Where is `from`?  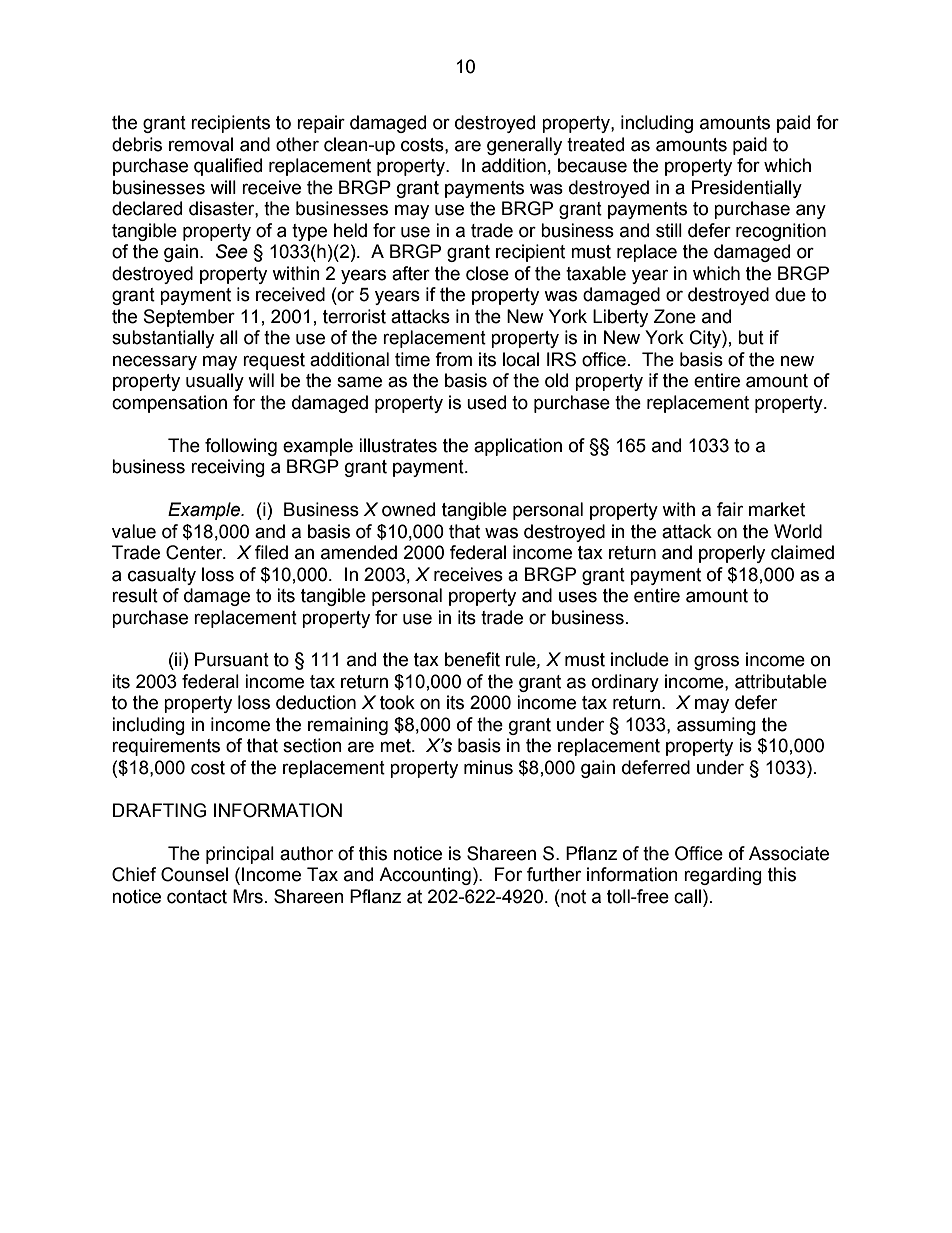 from is located at coordinates (453, 359).
